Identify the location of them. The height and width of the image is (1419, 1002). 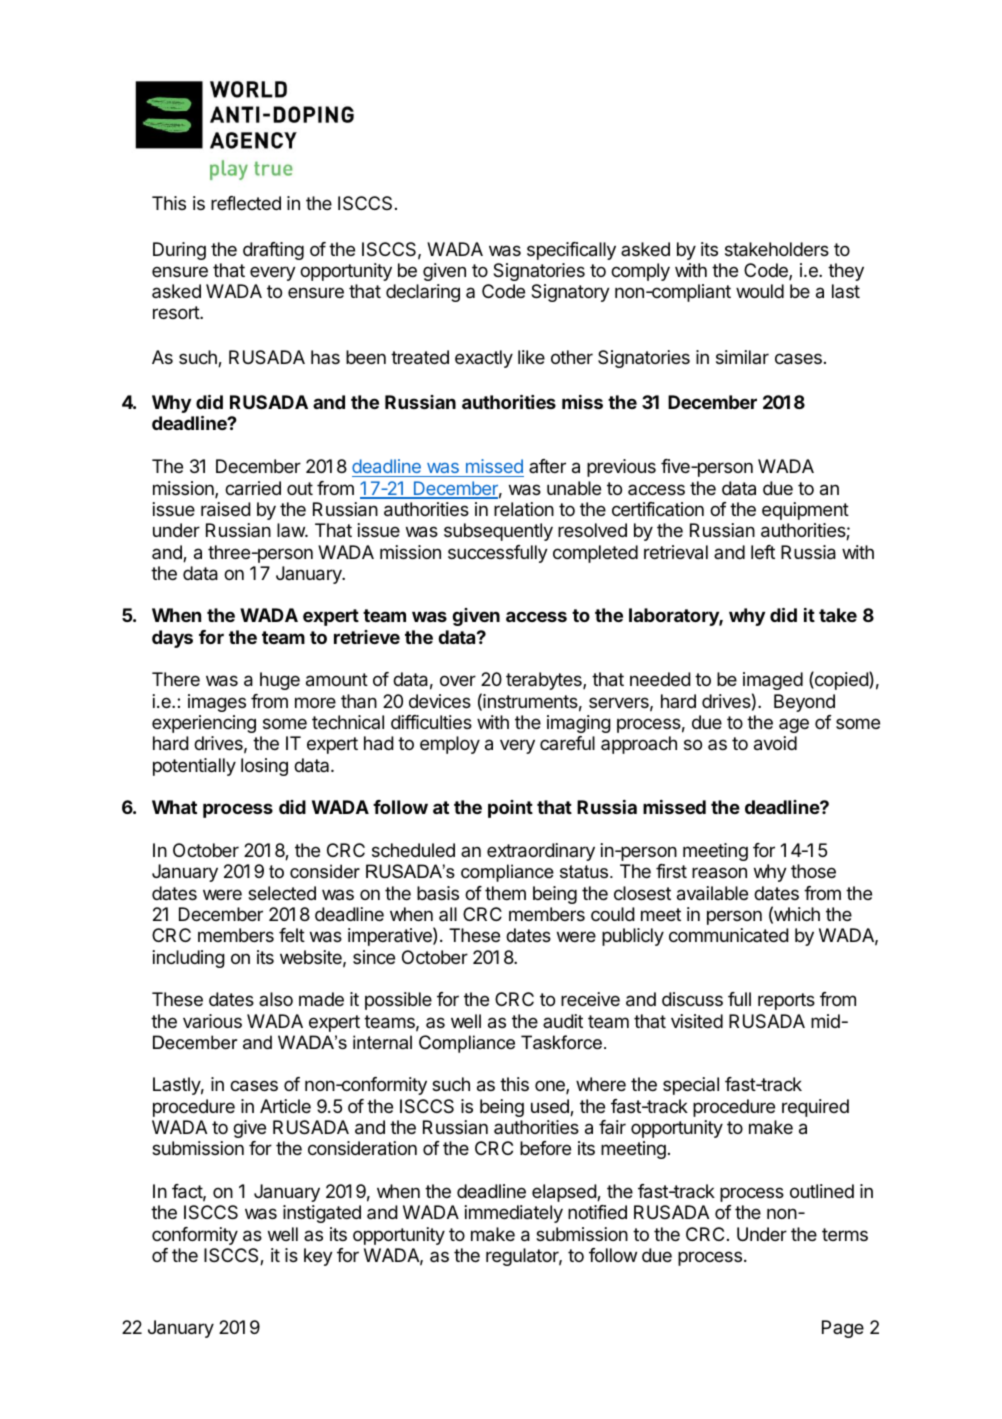
(505, 893).
